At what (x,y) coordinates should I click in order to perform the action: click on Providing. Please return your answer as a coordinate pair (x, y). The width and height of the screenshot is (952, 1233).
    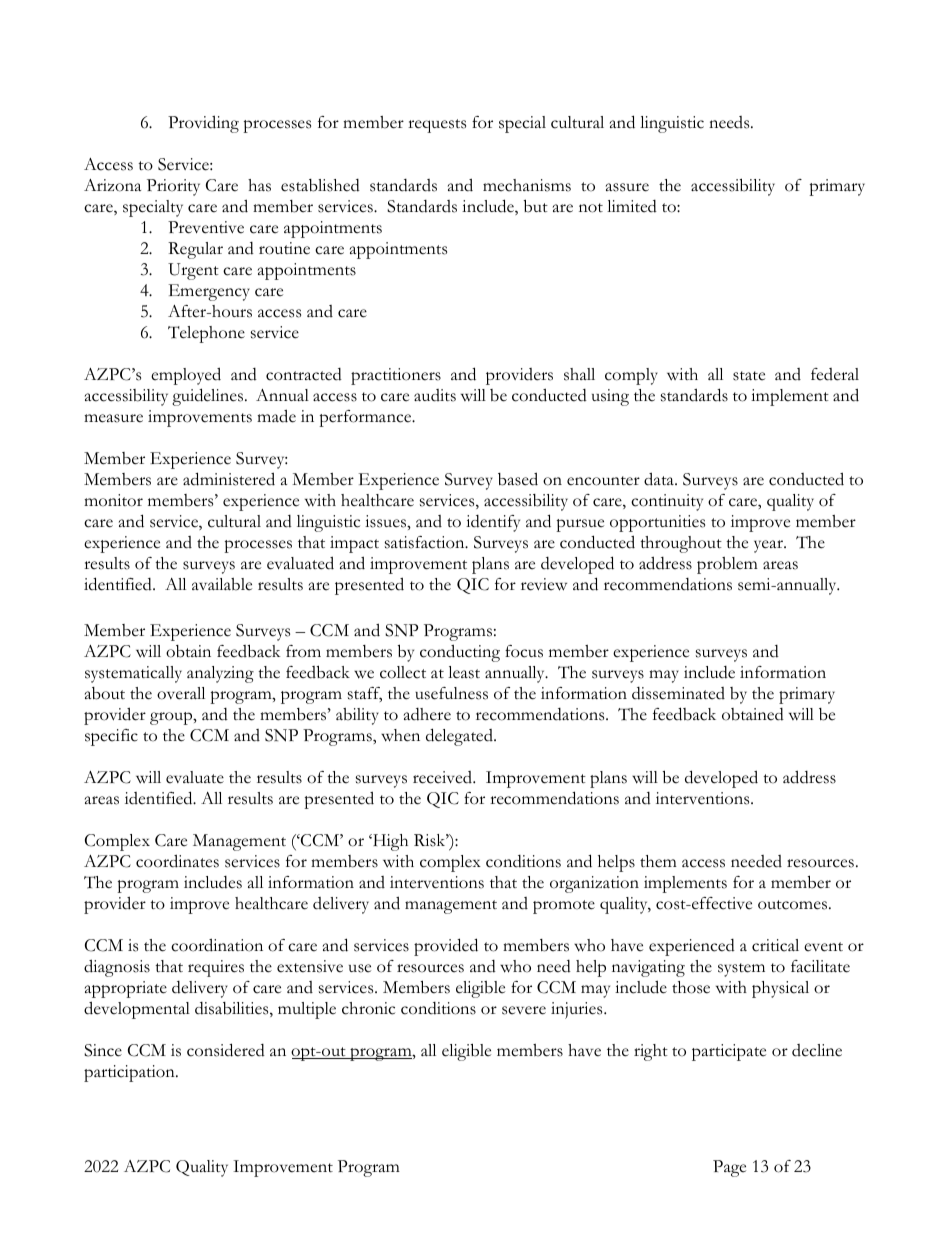
    Looking at the image, I should click on (203, 124).
